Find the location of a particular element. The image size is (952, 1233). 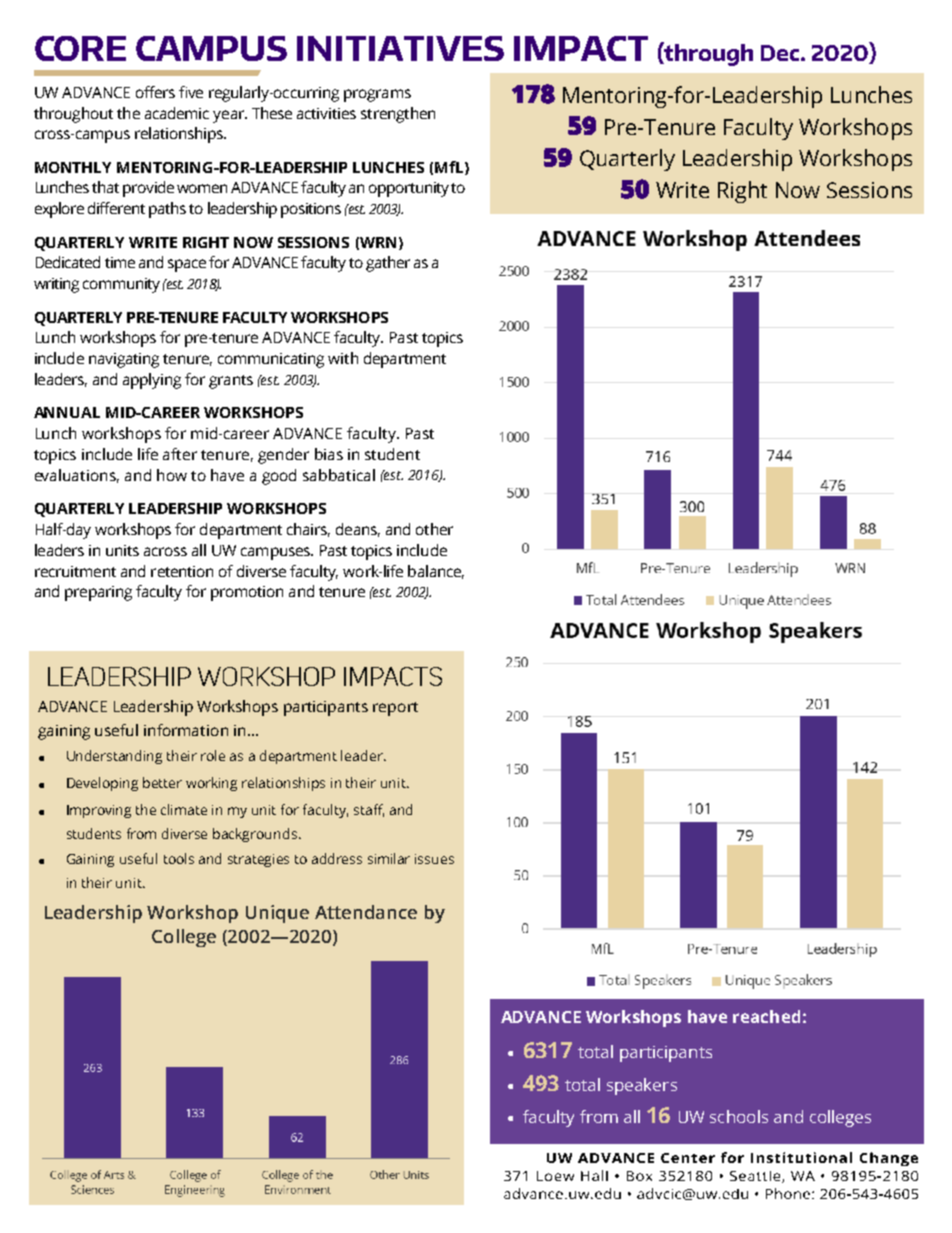

balance is located at coordinates (436, 572).
